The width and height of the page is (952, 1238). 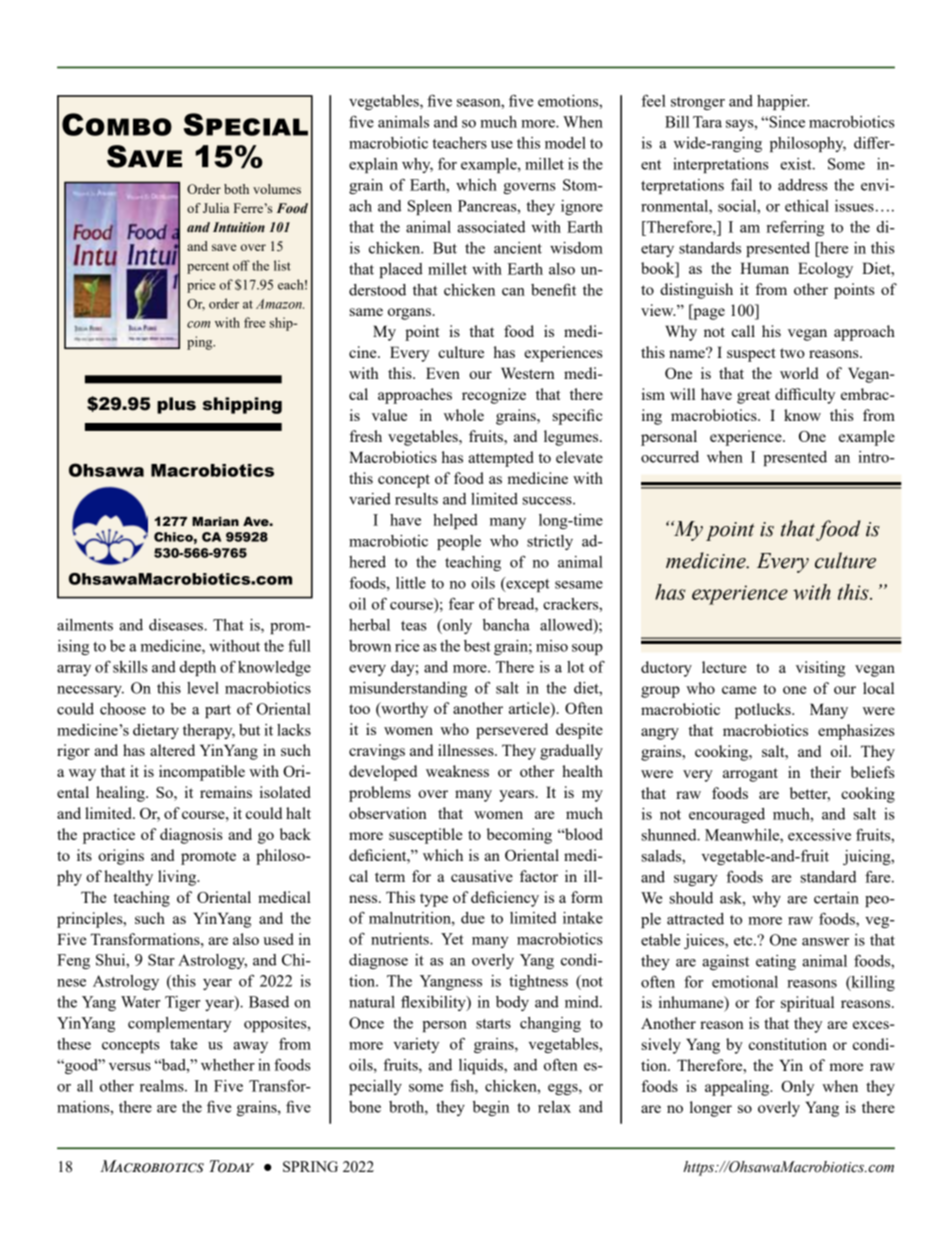 What do you see at coordinates (163, 1086) in the page?
I see `realms` at bounding box center [163, 1086].
